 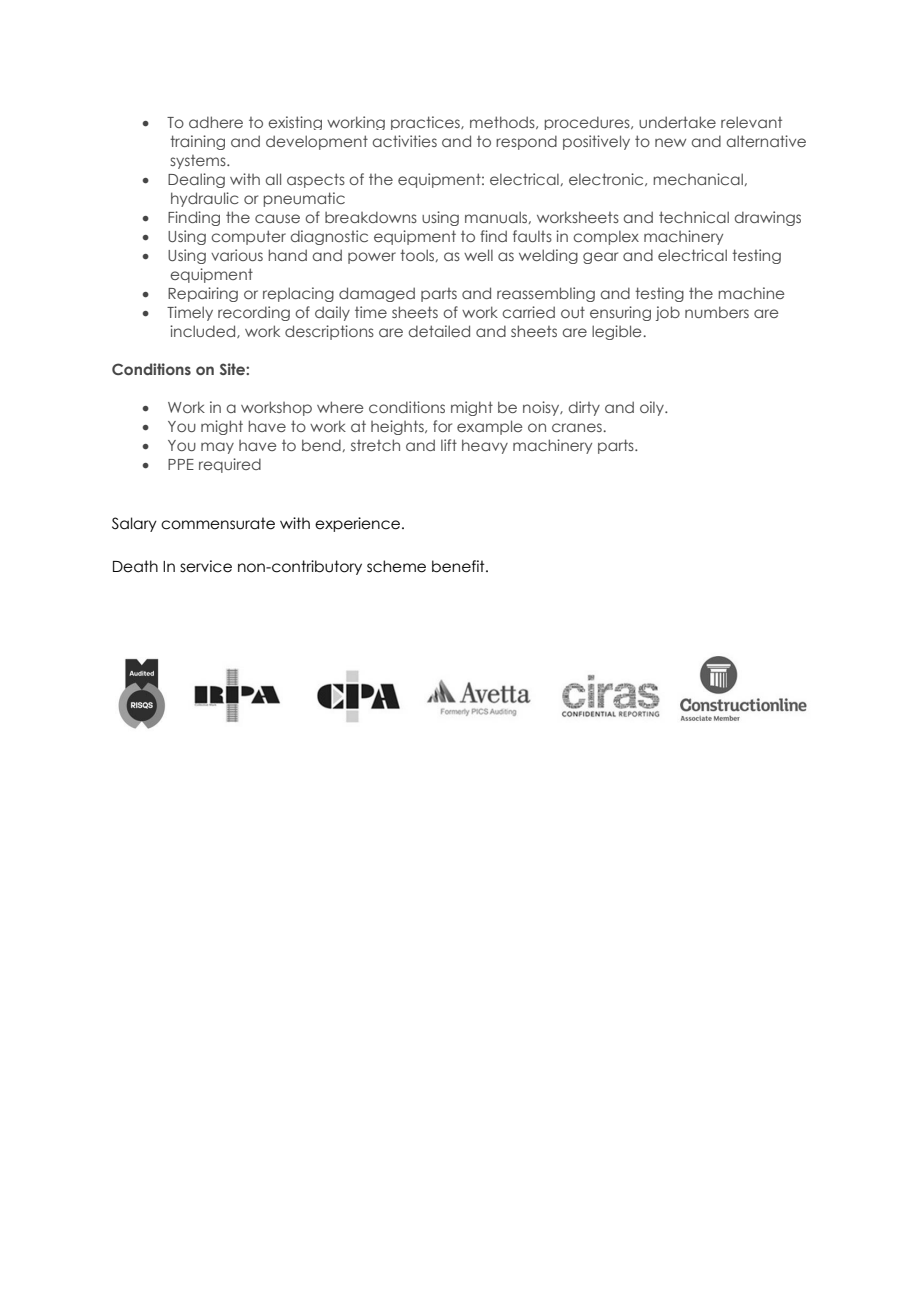 What do you see at coordinates (426, 123) in the screenshot?
I see `practices` at bounding box center [426, 123].
